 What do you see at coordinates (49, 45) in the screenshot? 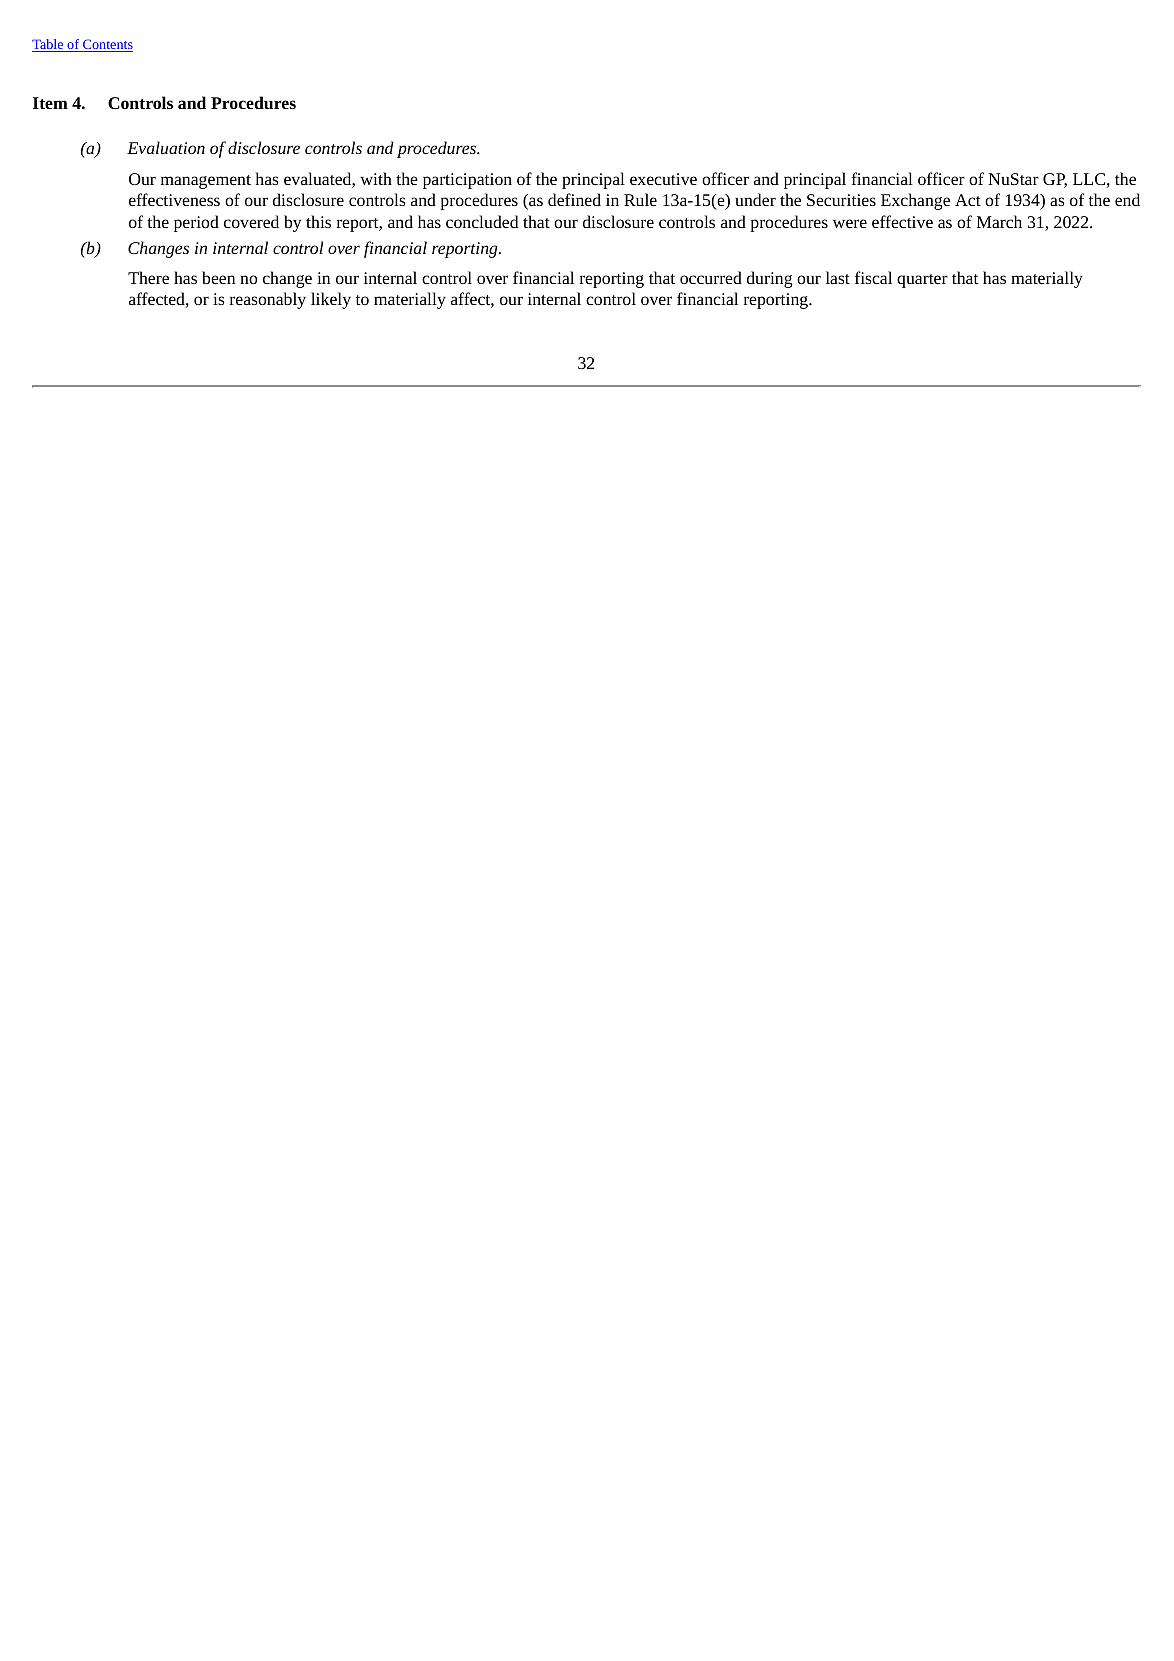
I see `Table` at bounding box center [49, 45].
